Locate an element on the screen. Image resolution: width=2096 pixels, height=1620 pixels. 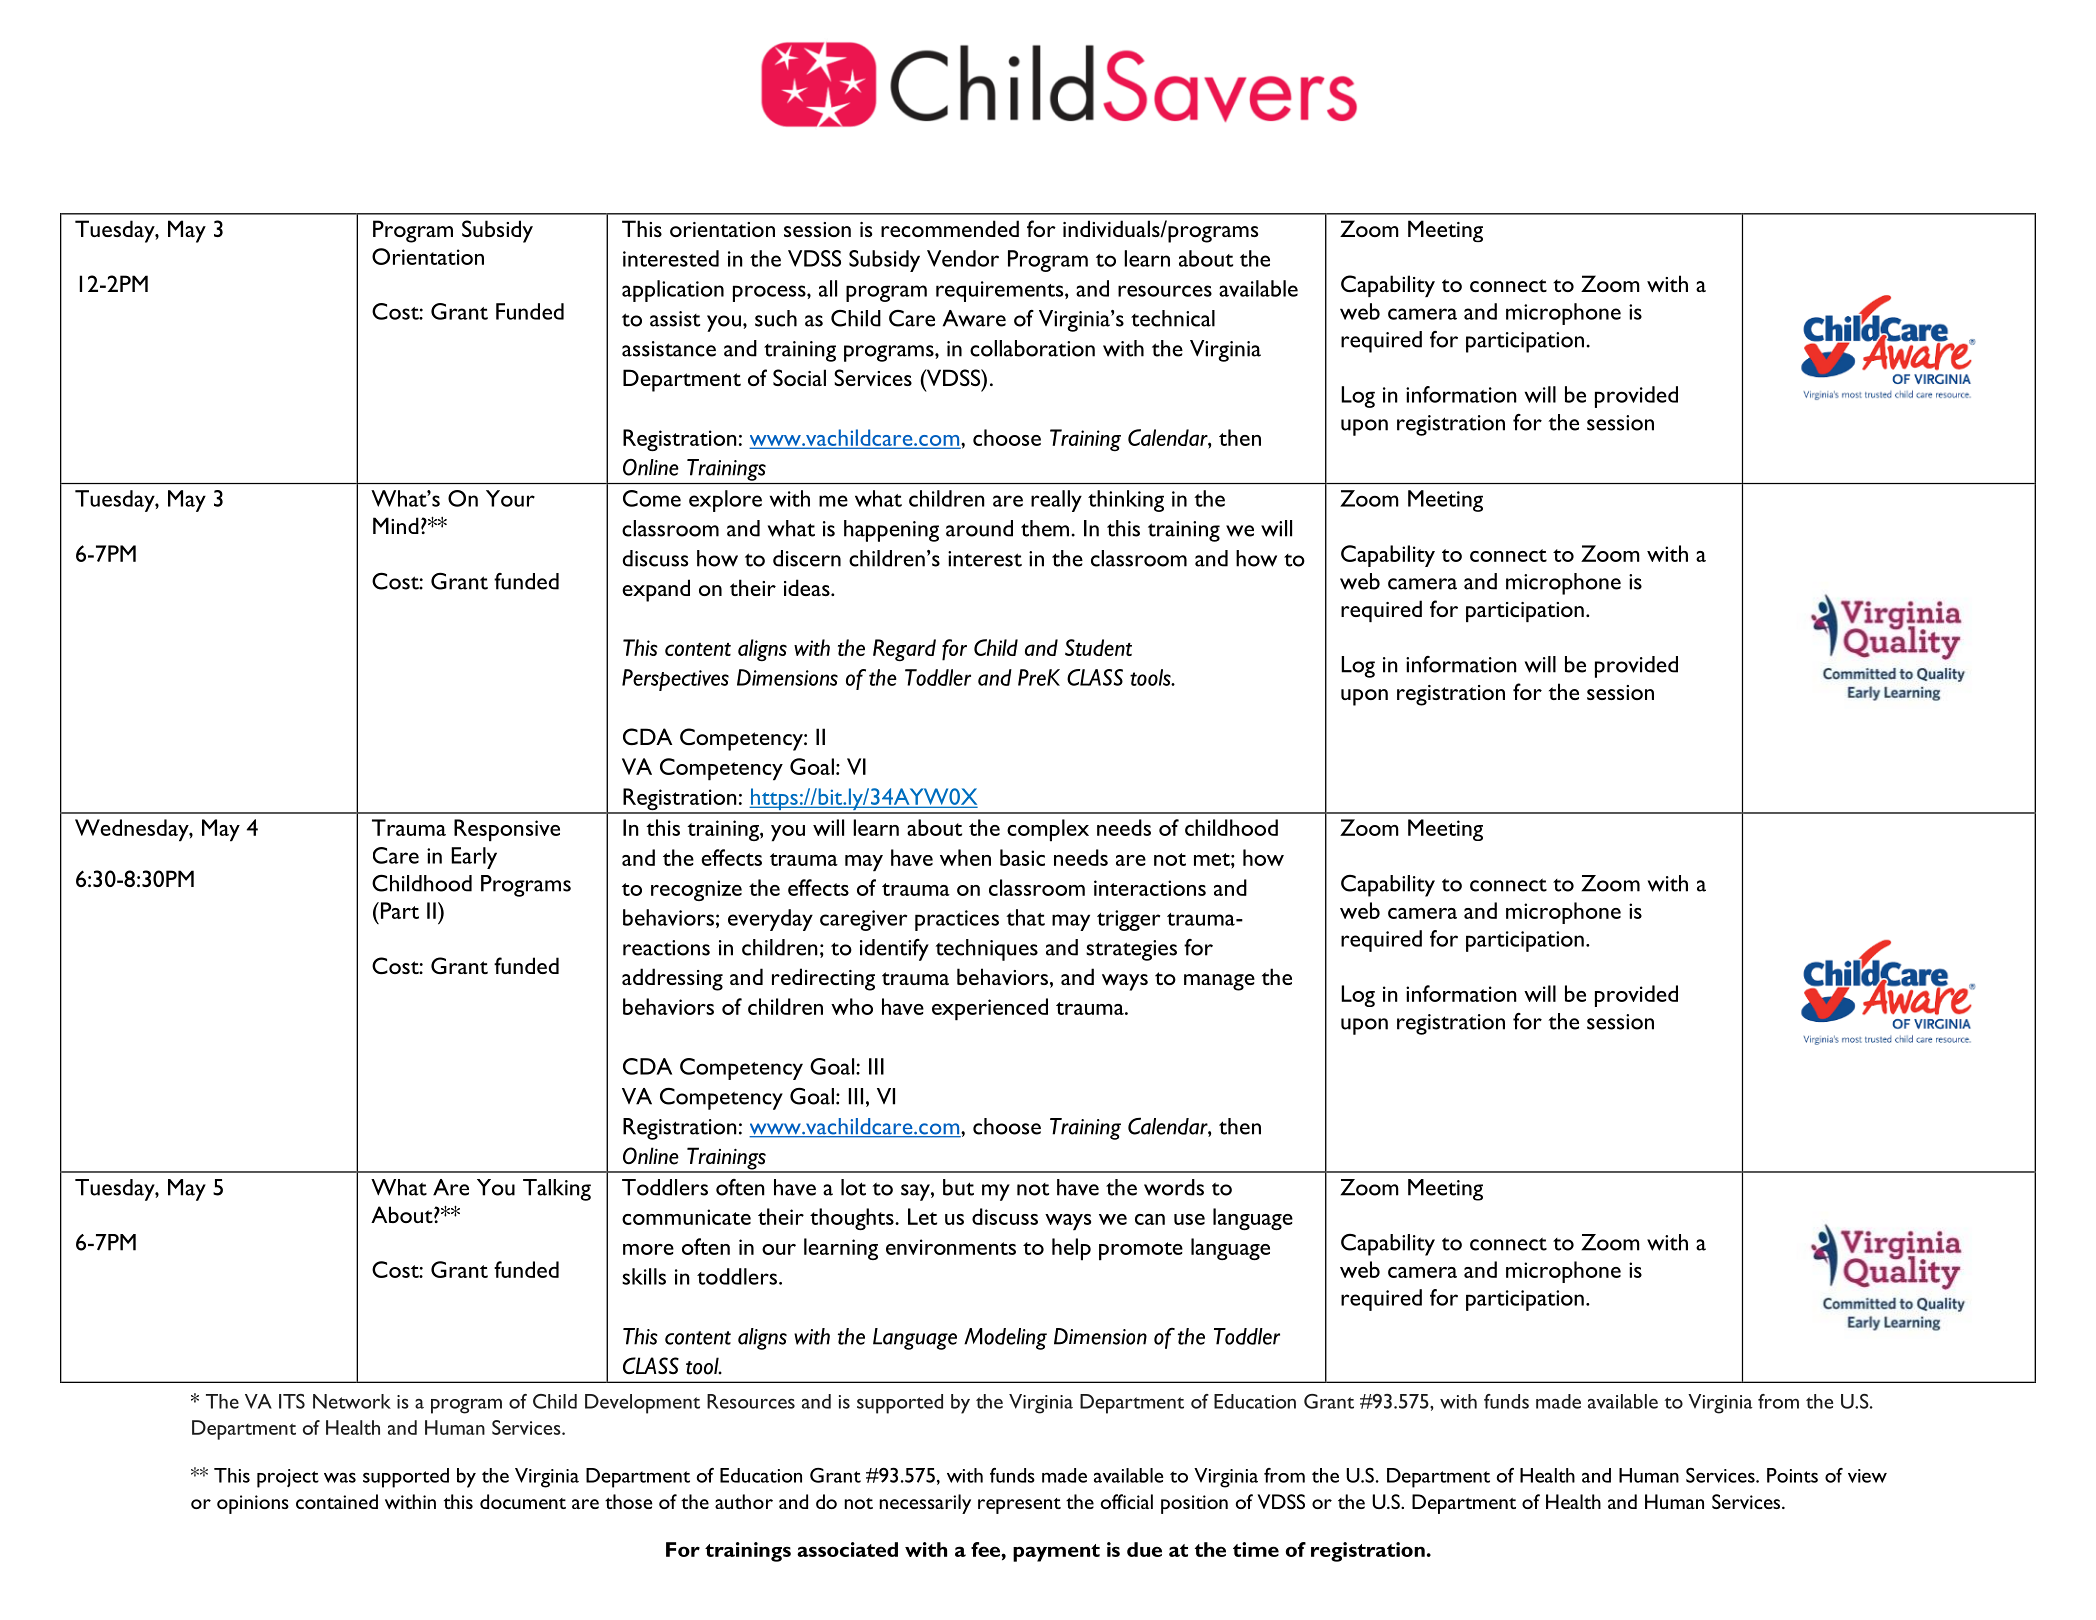
thinking is located at coordinates (1126, 501).
